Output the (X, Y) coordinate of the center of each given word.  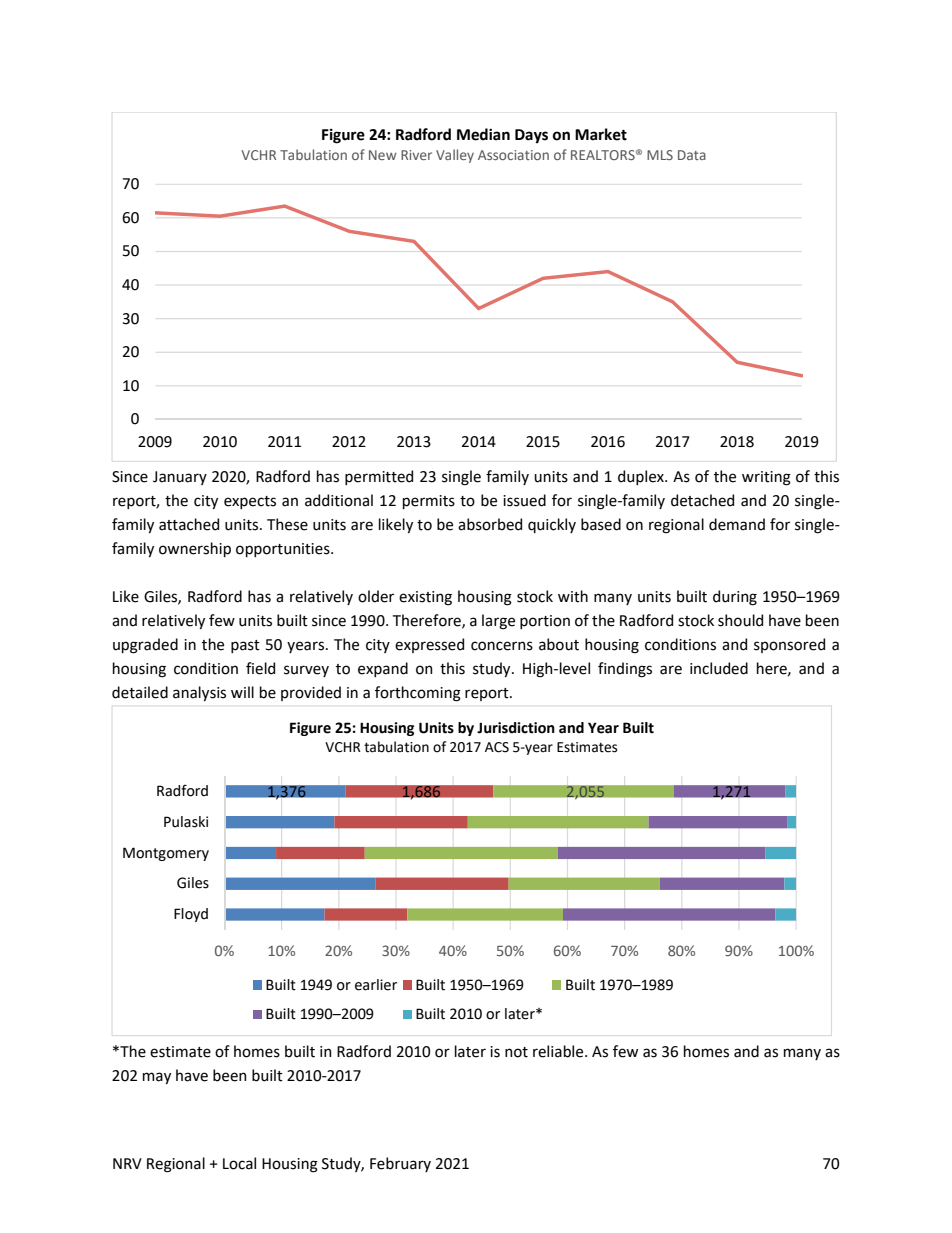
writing (766, 478)
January (180, 478)
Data (692, 155)
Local (239, 1163)
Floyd (191, 915)
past (245, 646)
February (400, 1164)
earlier (376, 985)
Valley (455, 156)
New (383, 155)
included (719, 668)
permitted (379, 477)
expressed (429, 645)
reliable (559, 1051)
